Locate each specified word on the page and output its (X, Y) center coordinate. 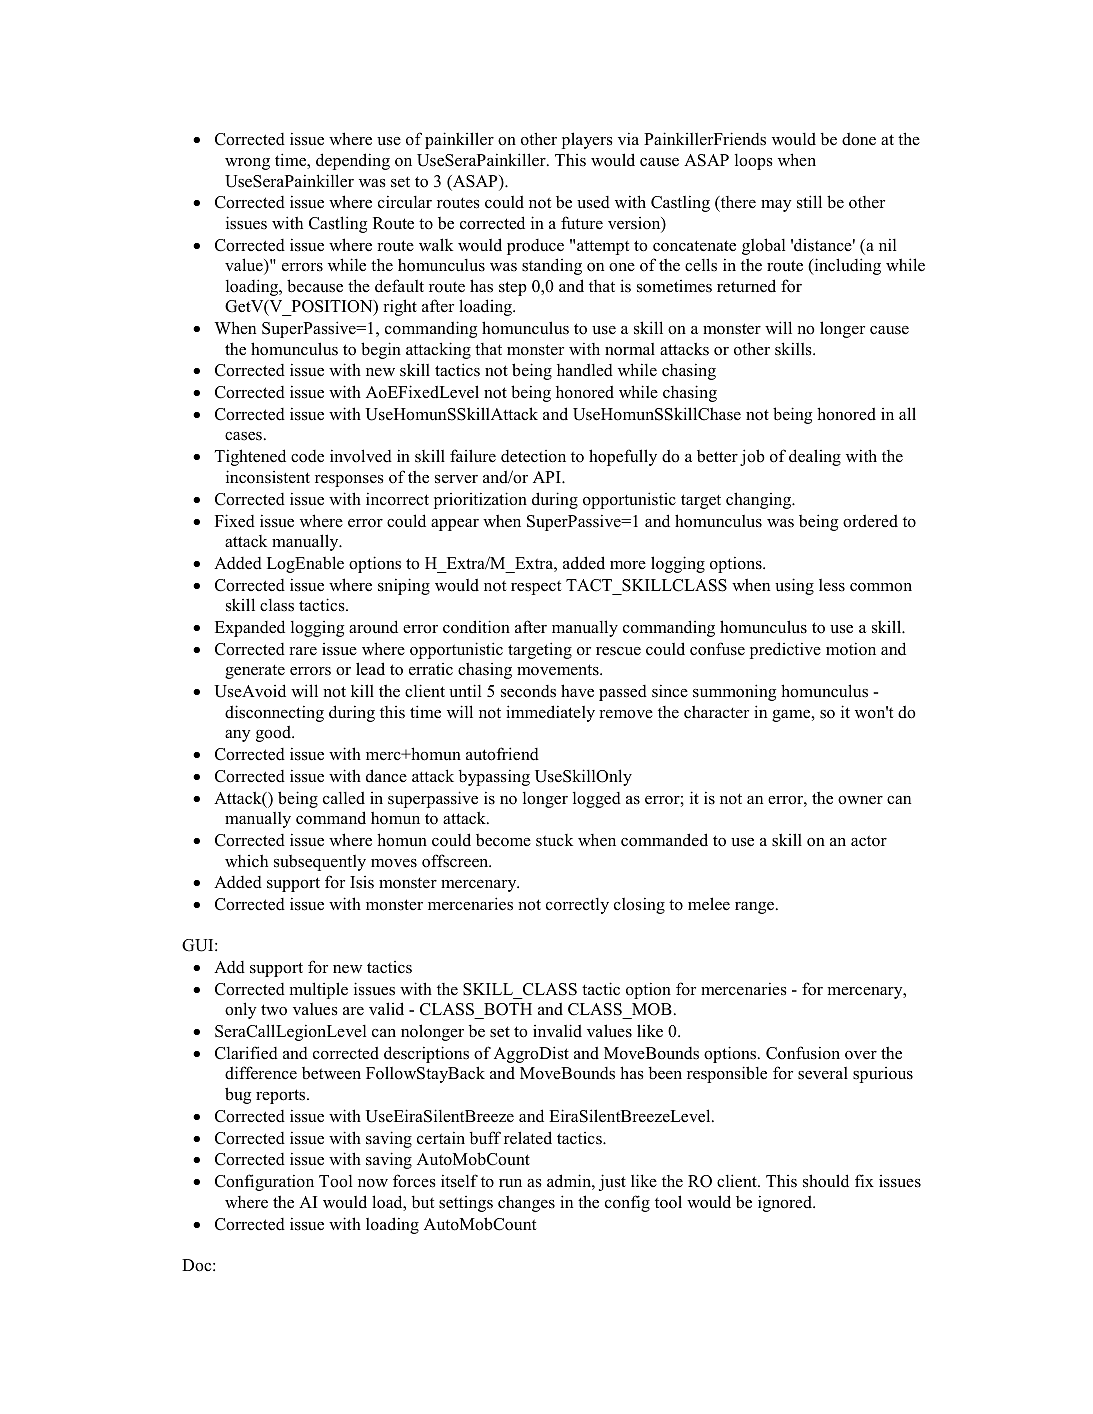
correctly (577, 906)
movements (559, 670)
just (612, 1182)
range (754, 908)
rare (303, 651)
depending (353, 161)
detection (533, 456)
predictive (785, 650)
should (826, 1181)
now (373, 1183)
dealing (815, 457)
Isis (362, 882)
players (587, 140)
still (809, 202)
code (307, 456)
